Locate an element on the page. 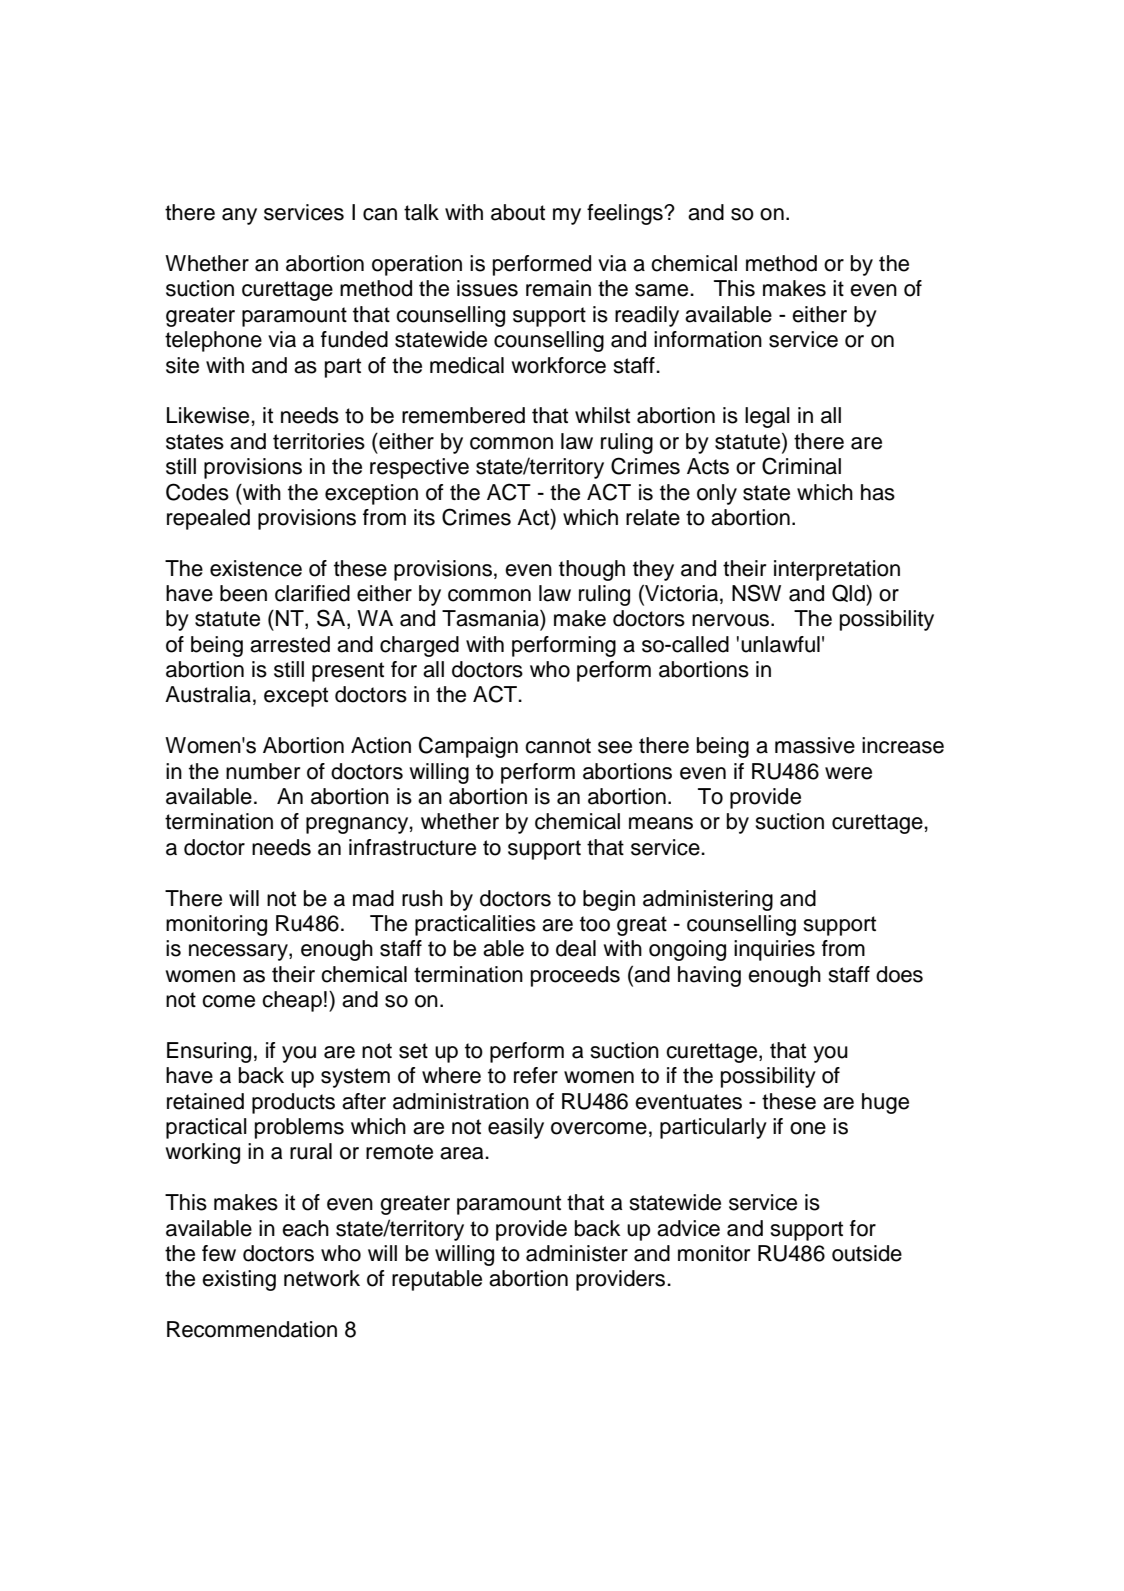 This image has width=1124, height=1591. does is located at coordinates (899, 974).
